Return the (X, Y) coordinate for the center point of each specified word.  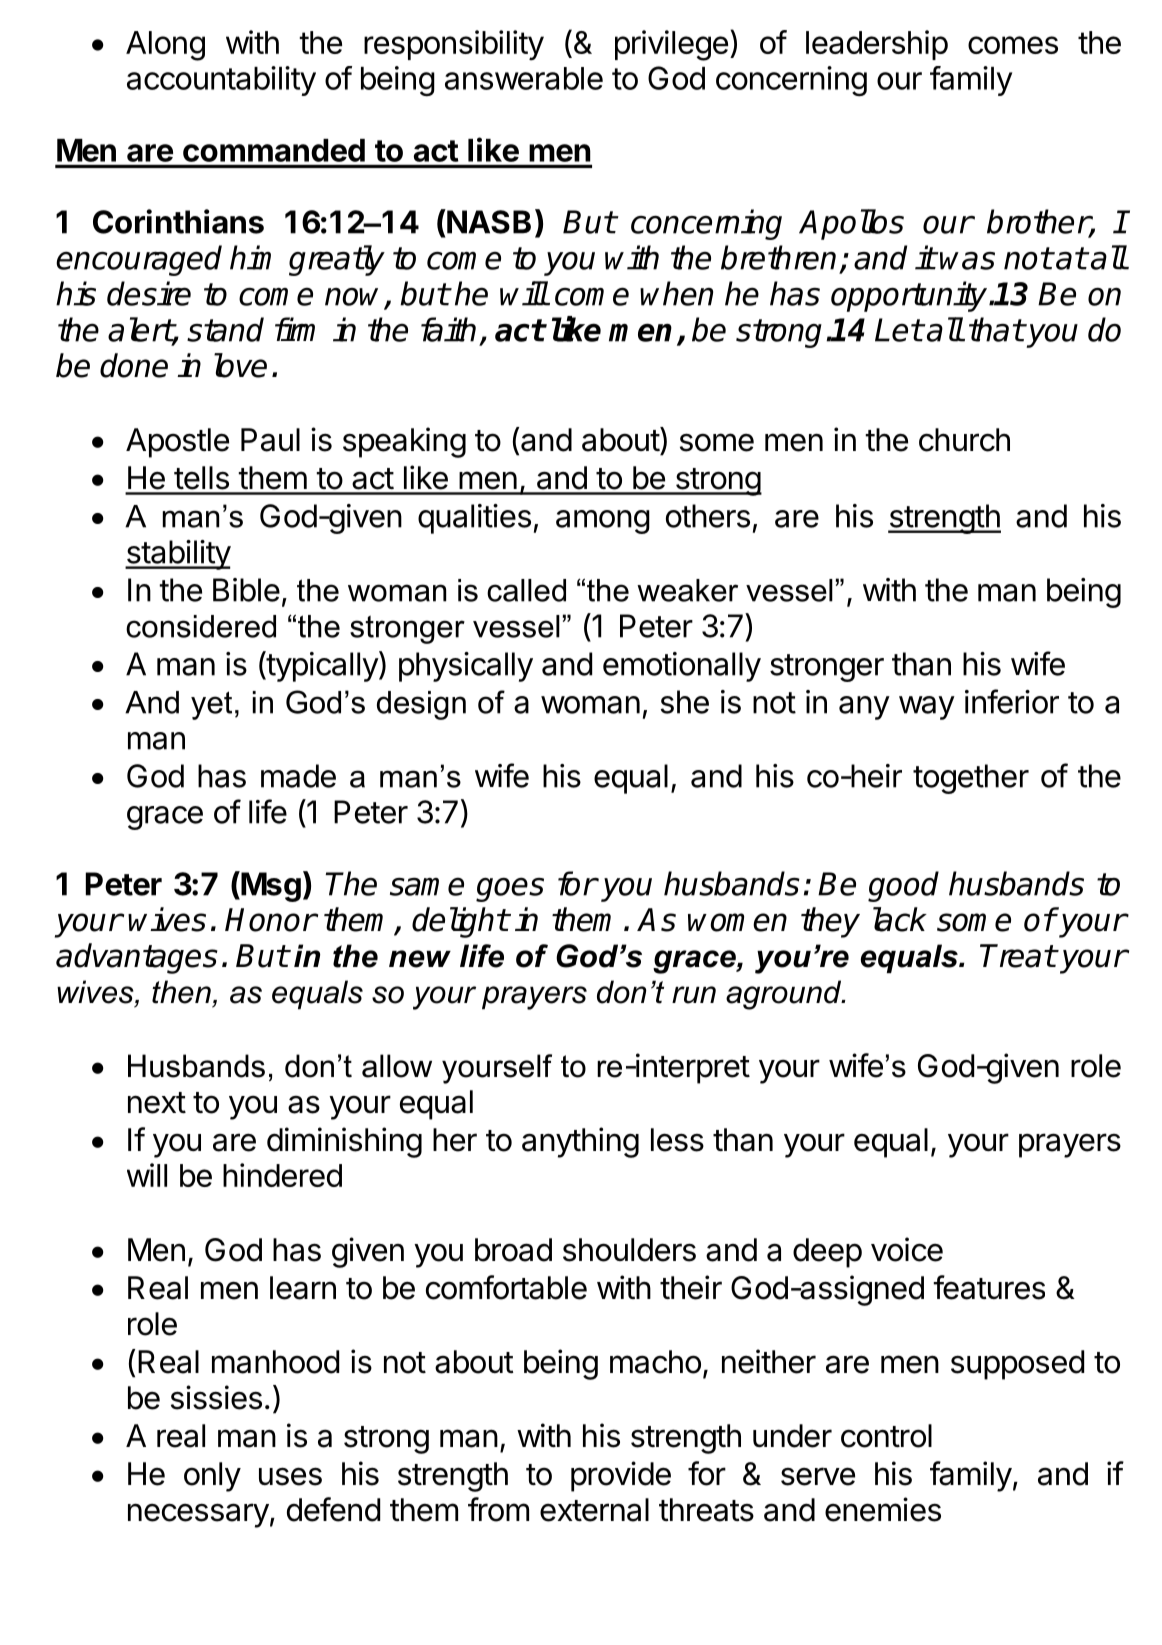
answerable (524, 78)
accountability (221, 81)
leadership (877, 45)
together (971, 779)
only (212, 1477)
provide (621, 1476)
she (685, 702)
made (298, 776)
